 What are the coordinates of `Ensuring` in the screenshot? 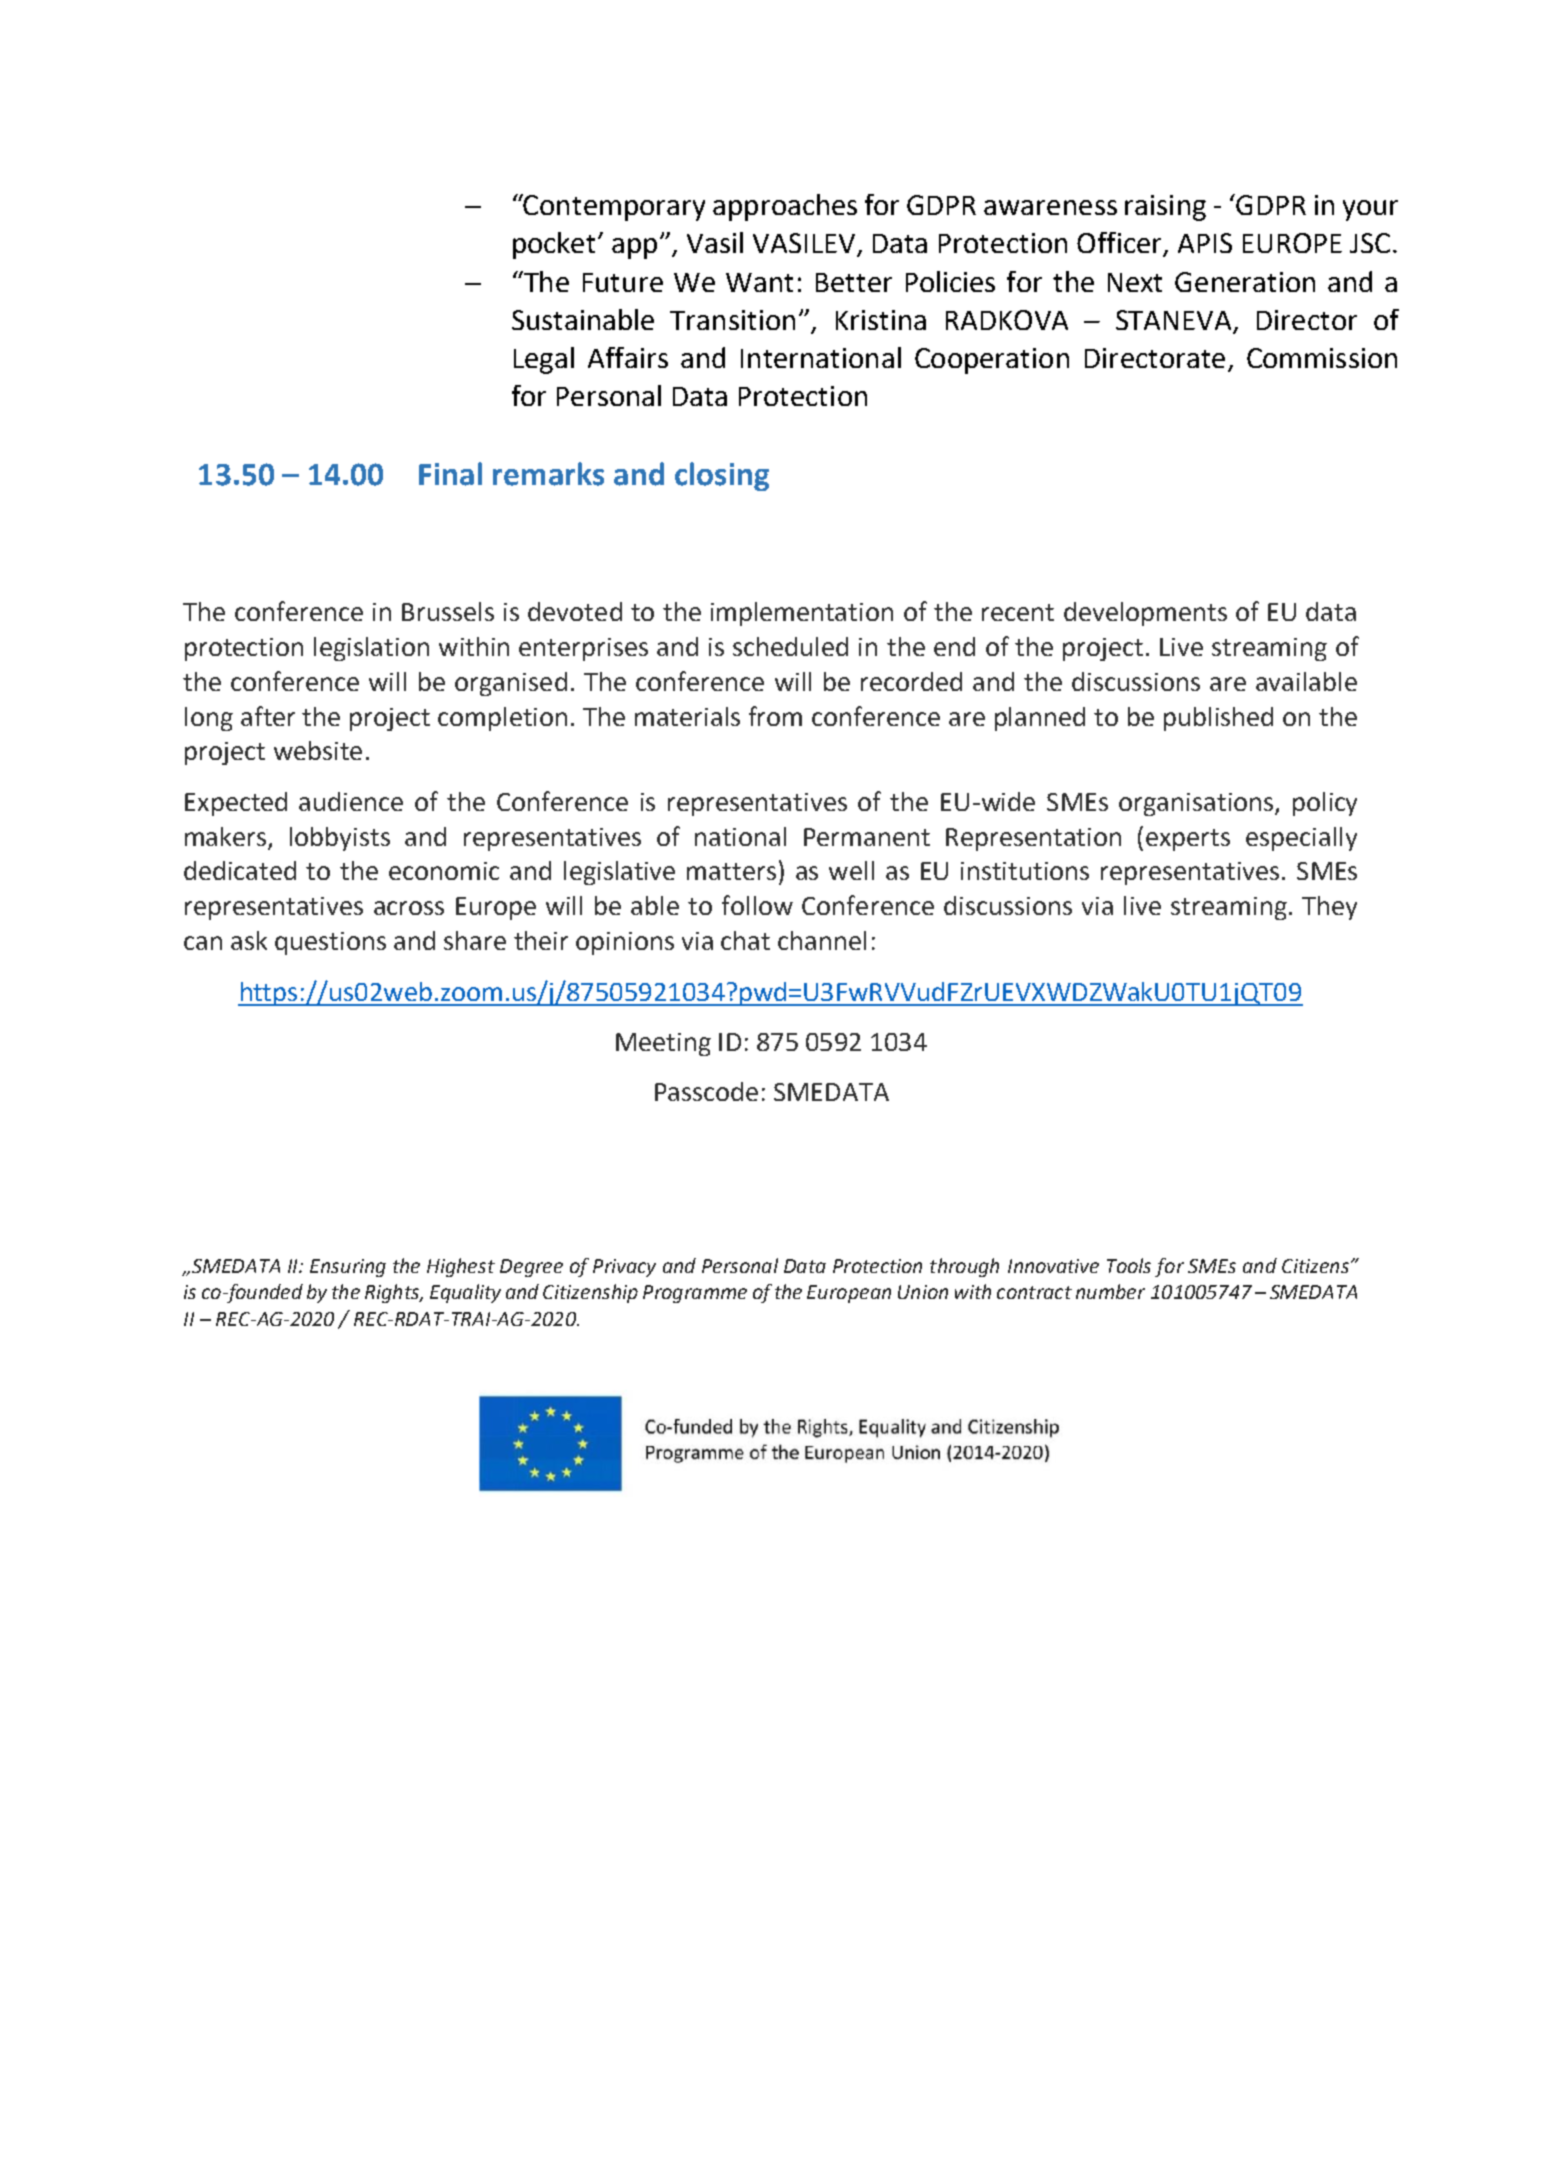 It's located at (348, 1268).
